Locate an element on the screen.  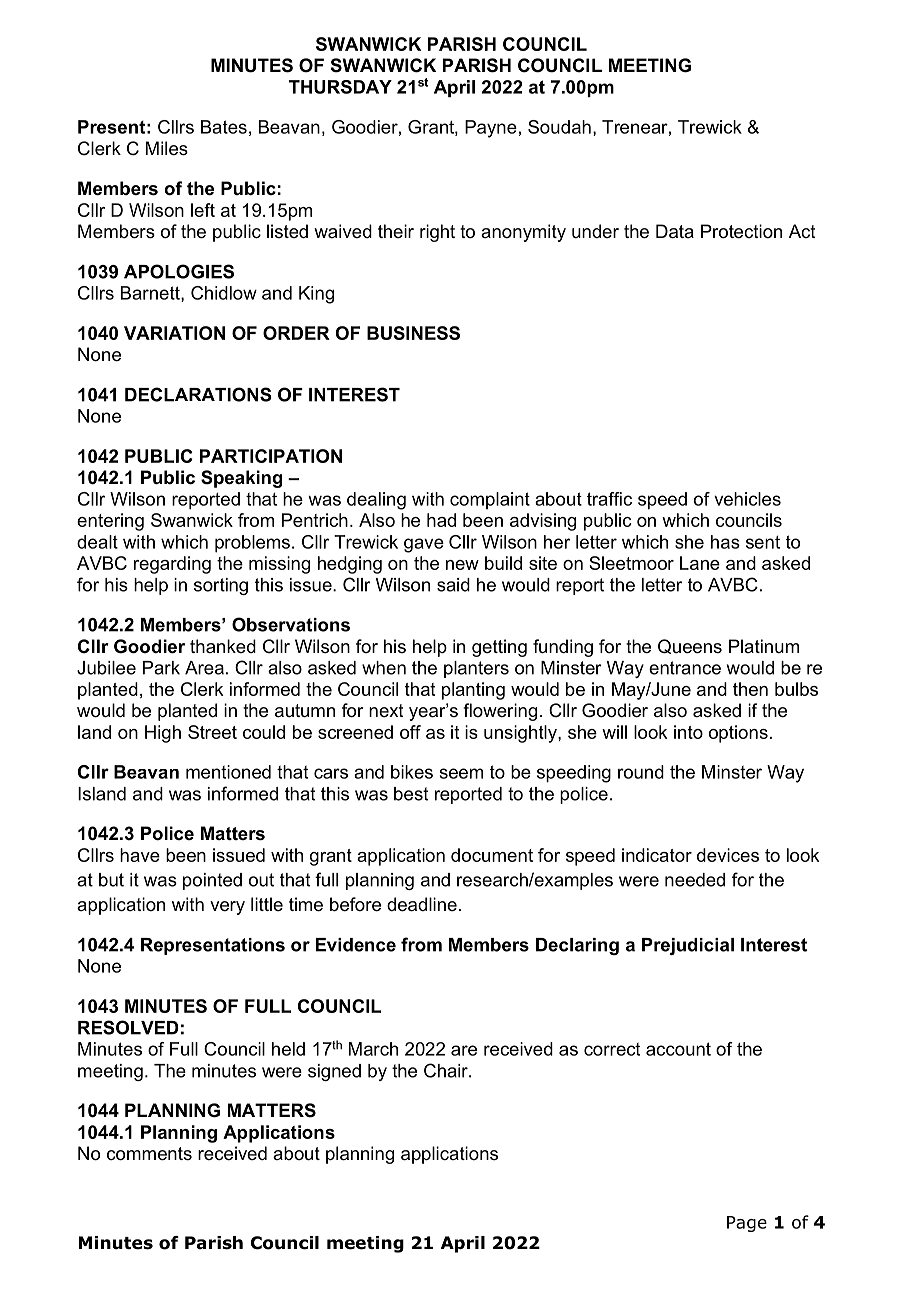
Protection is located at coordinates (741, 231).
